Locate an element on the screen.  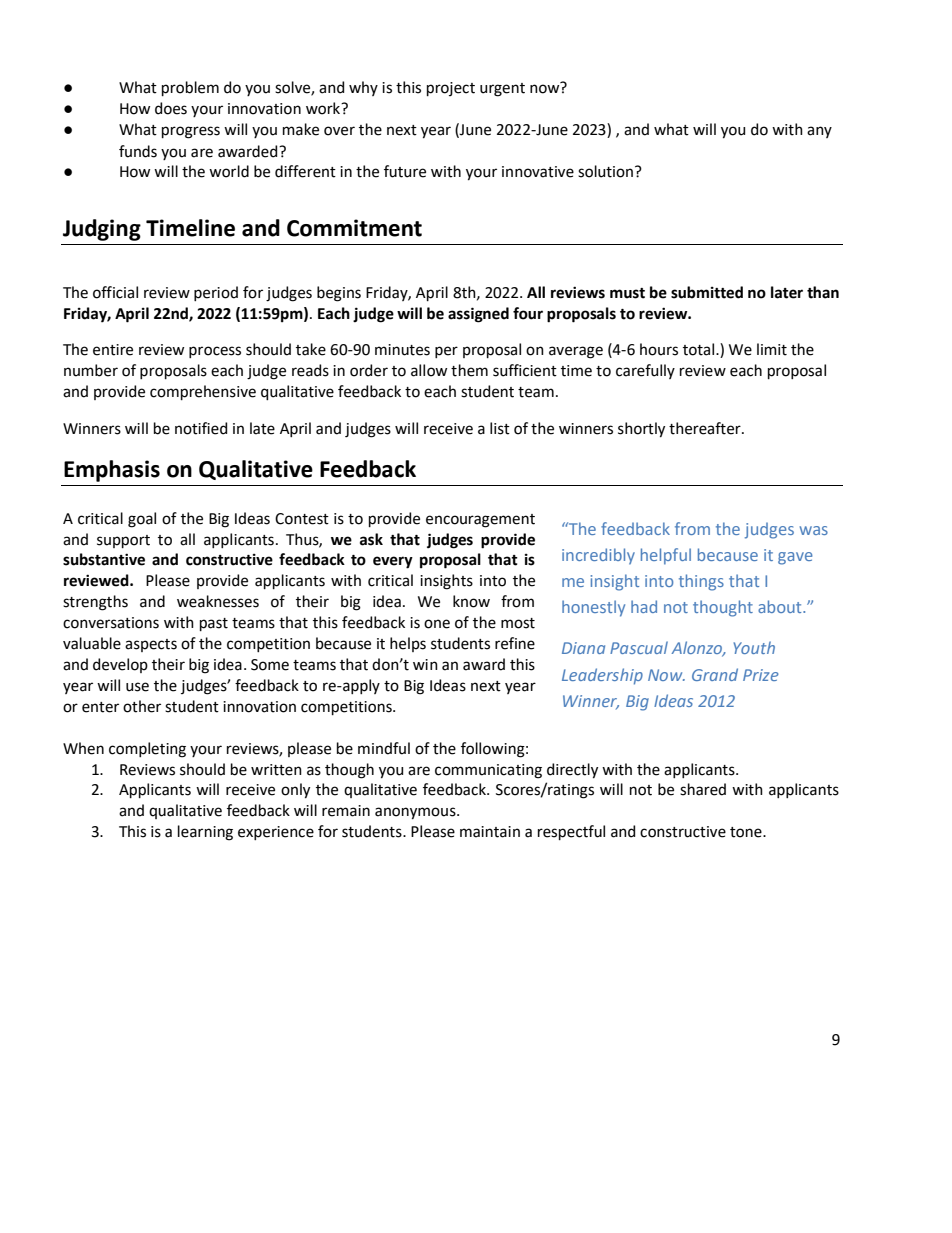
anonymous is located at coordinates (416, 813).
